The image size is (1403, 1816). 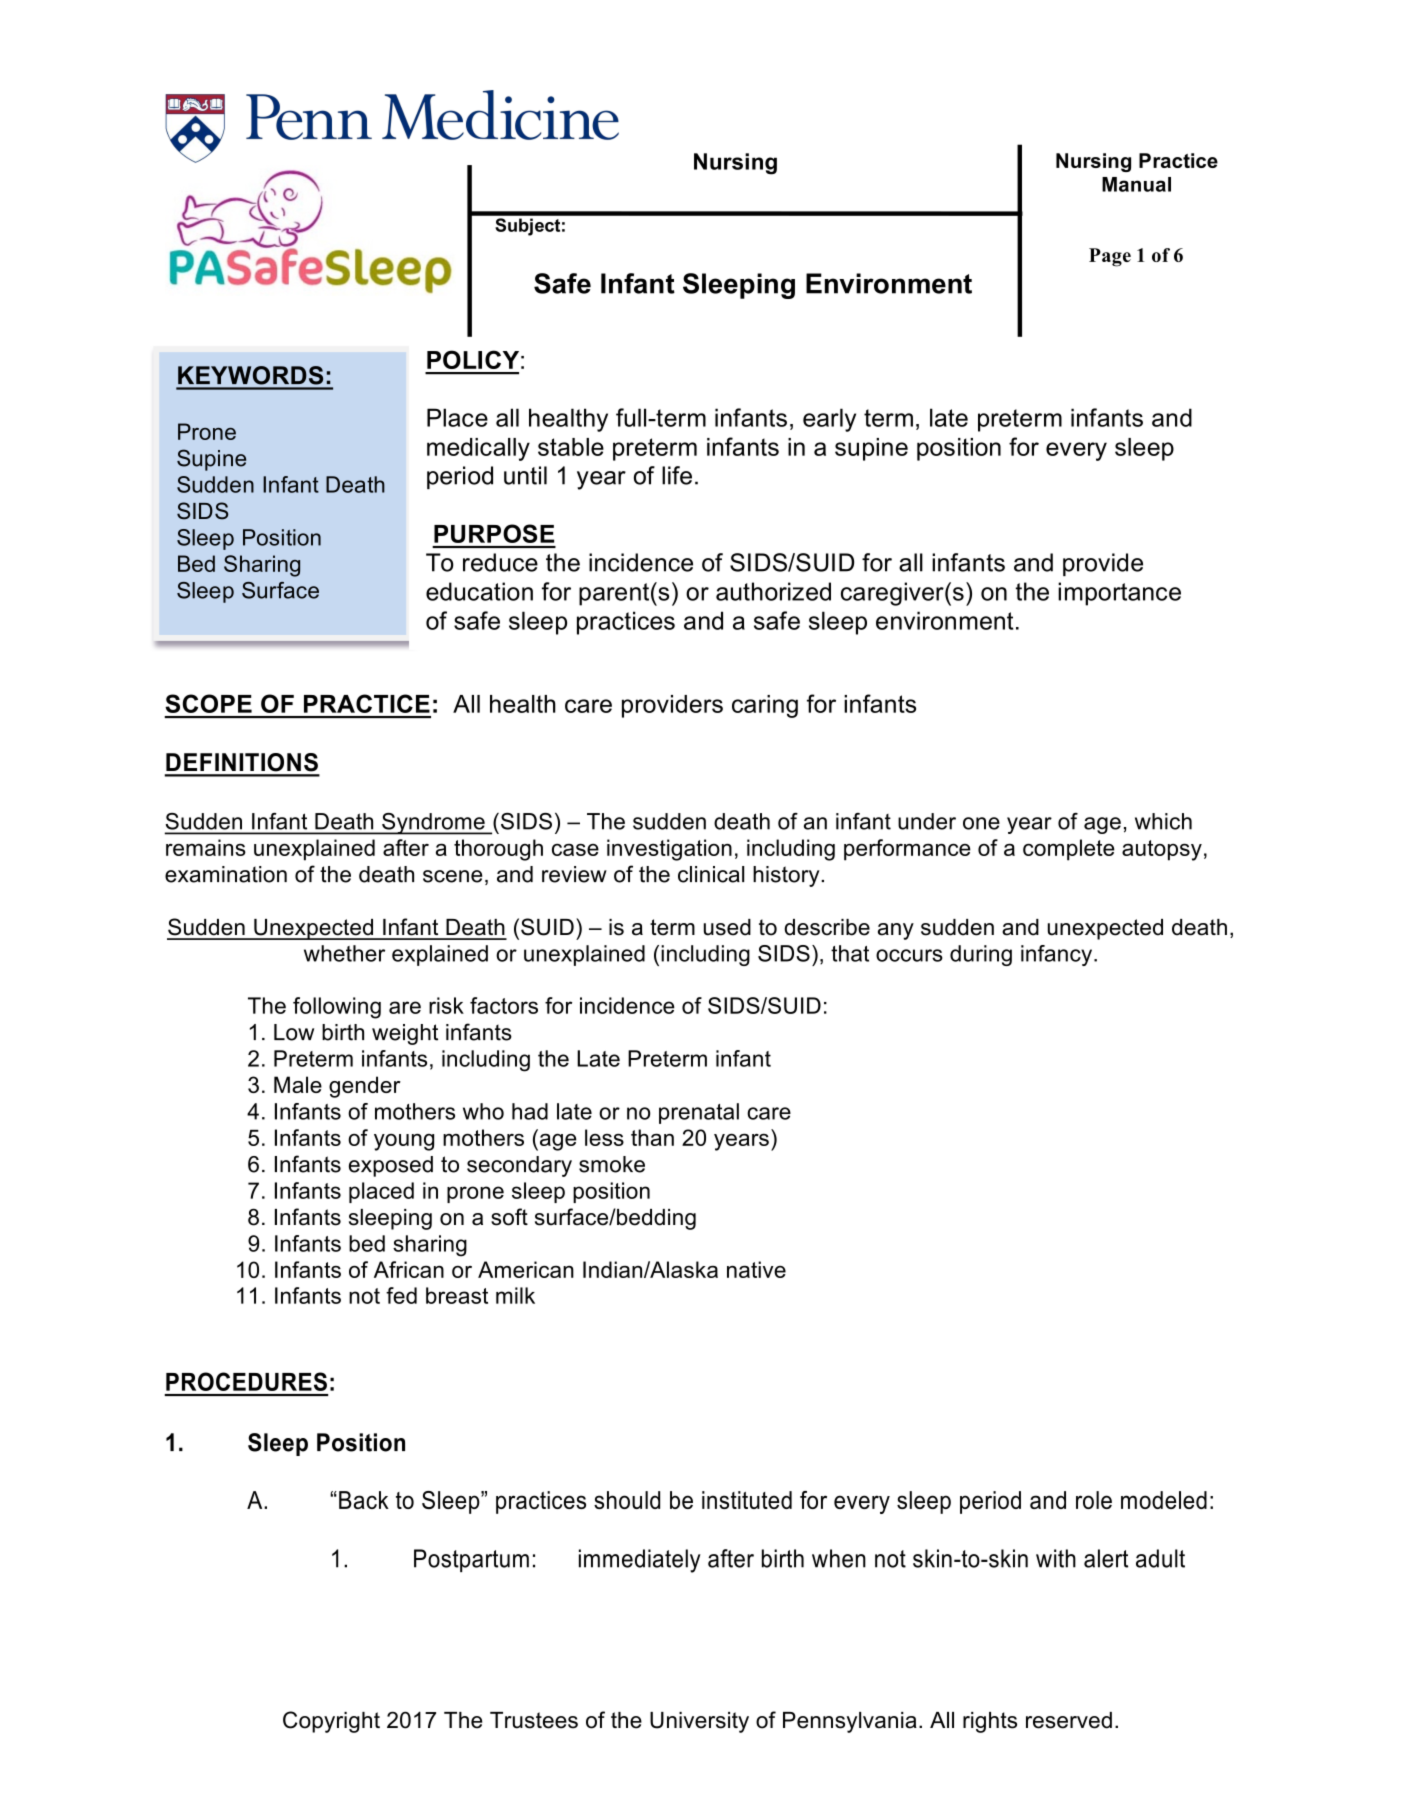 What do you see at coordinates (1069, 1720) in the document?
I see `reserved` at bounding box center [1069, 1720].
